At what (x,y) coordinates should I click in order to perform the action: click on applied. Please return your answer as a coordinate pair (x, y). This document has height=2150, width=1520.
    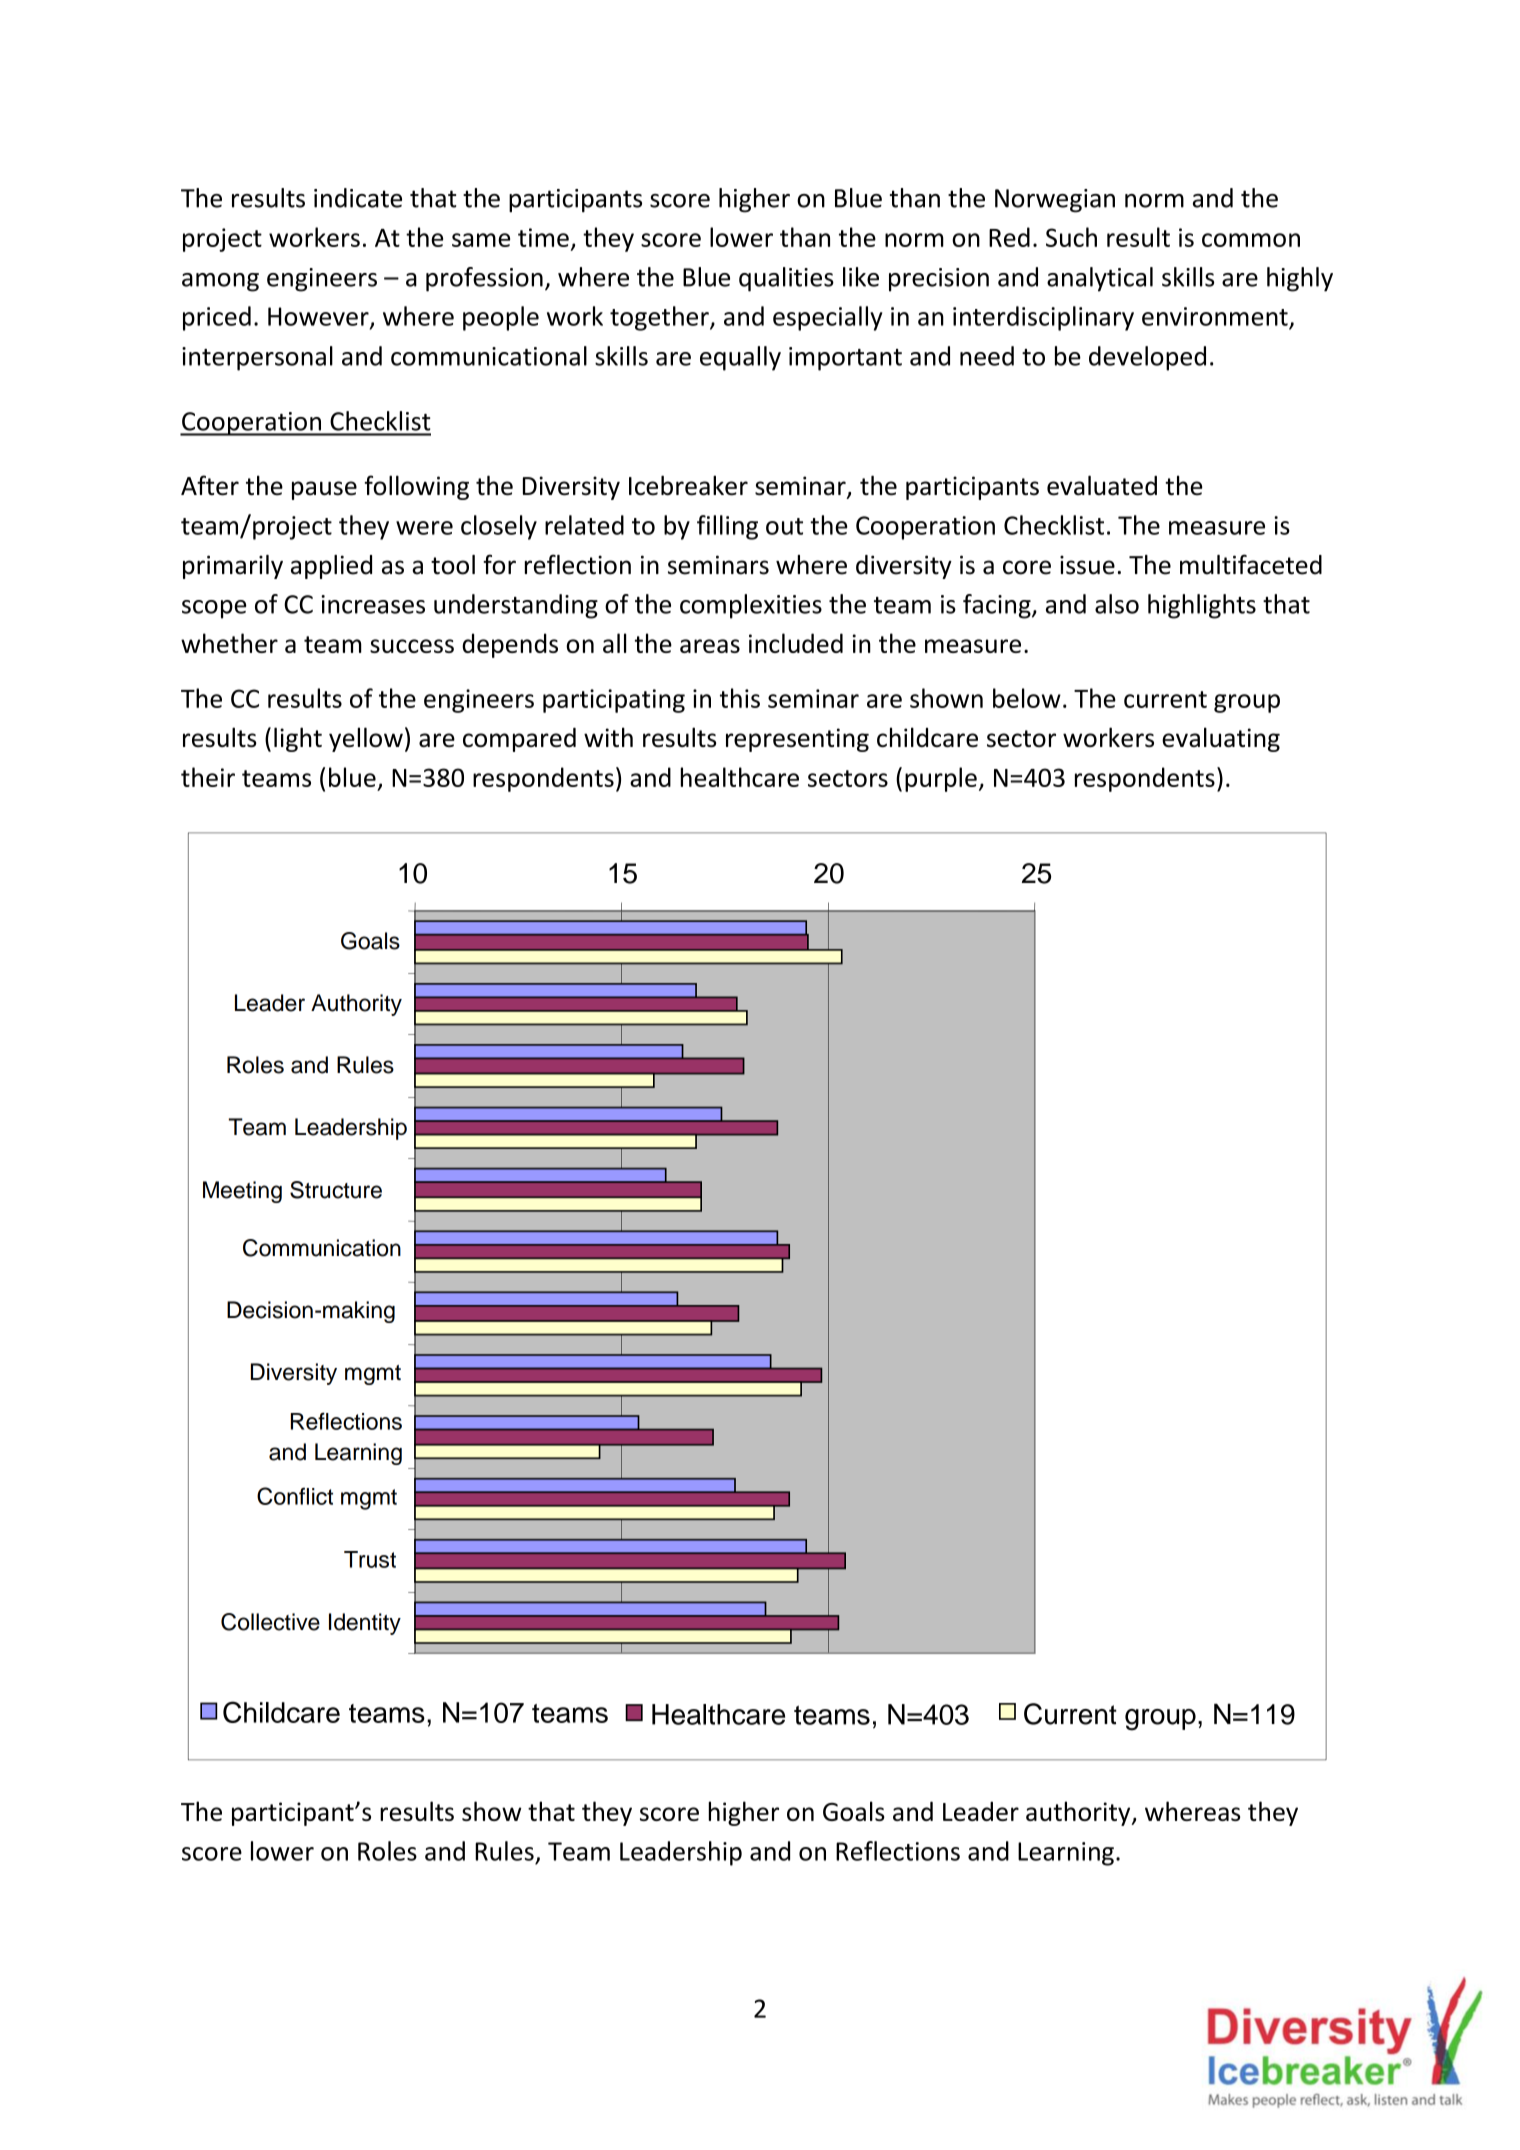
    Looking at the image, I should click on (331, 567).
